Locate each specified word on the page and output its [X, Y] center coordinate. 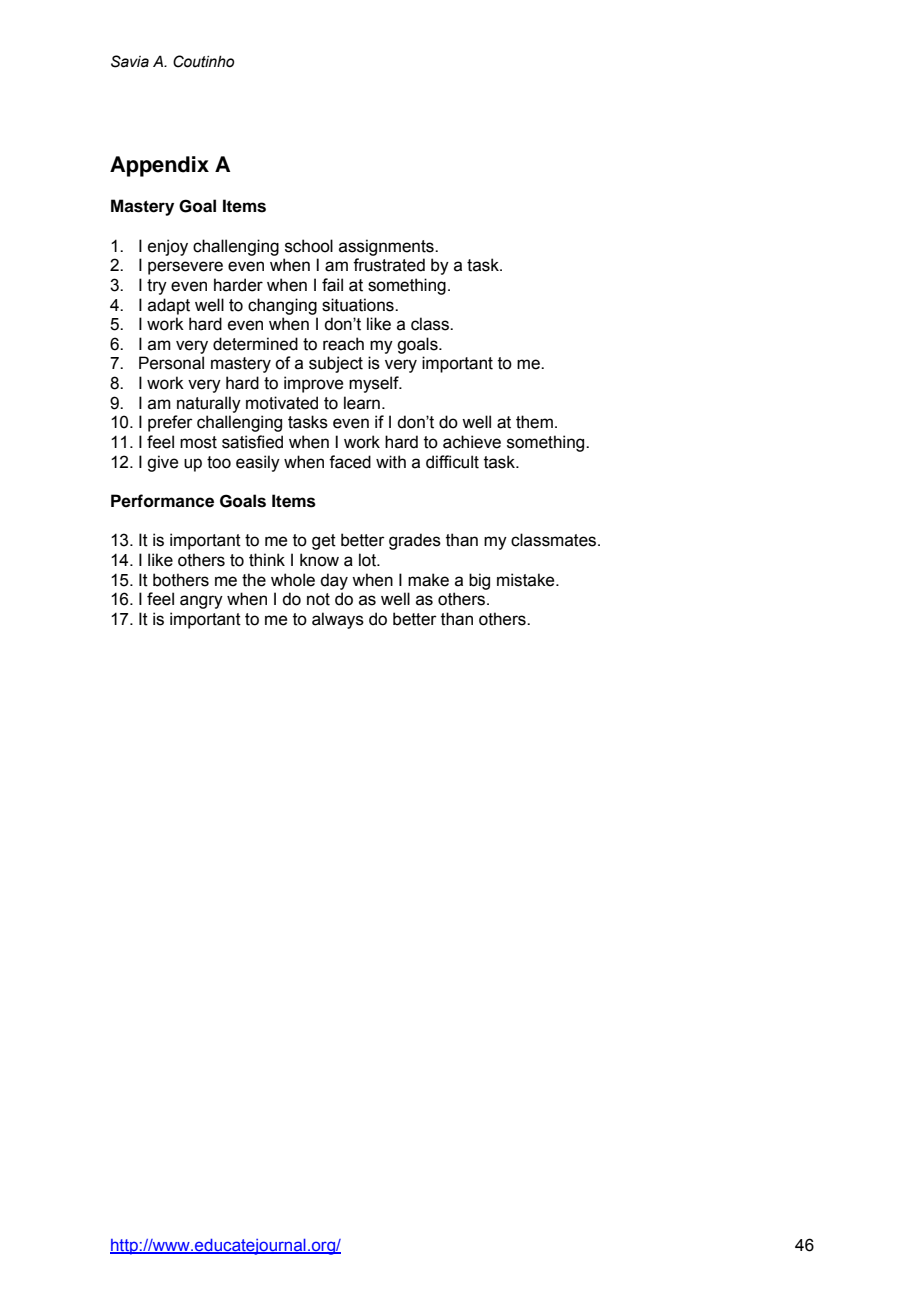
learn [362, 403]
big [479, 581]
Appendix [159, 166]
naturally [209, 404]
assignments [387, 247]
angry [201, 602]
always [338, 620]
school [309, 246]
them [534, 422]
